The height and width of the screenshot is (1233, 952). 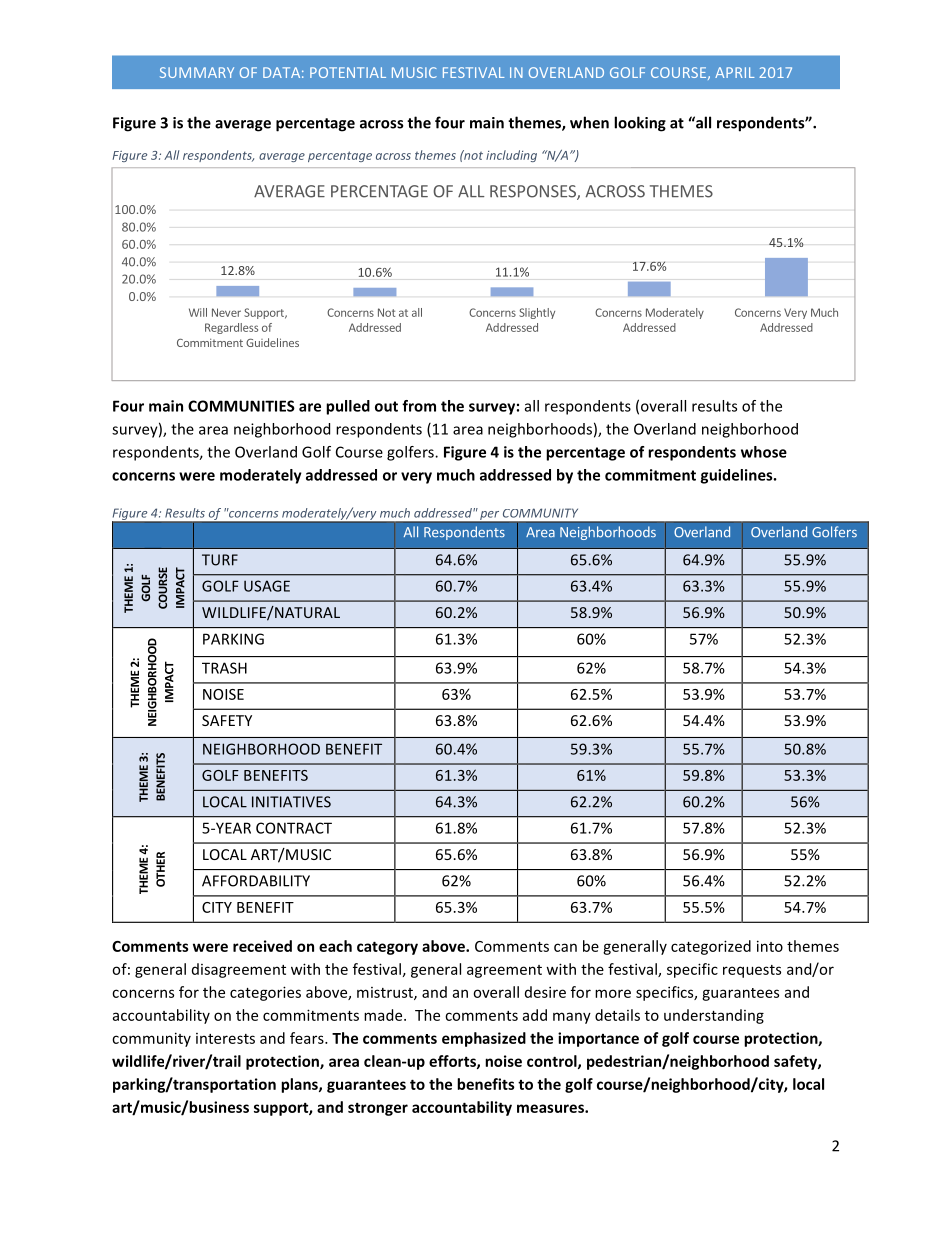 What do you see at coordinates (764, 452) in the screenshot?
I see `whose` at bounding box center [764, 452].
